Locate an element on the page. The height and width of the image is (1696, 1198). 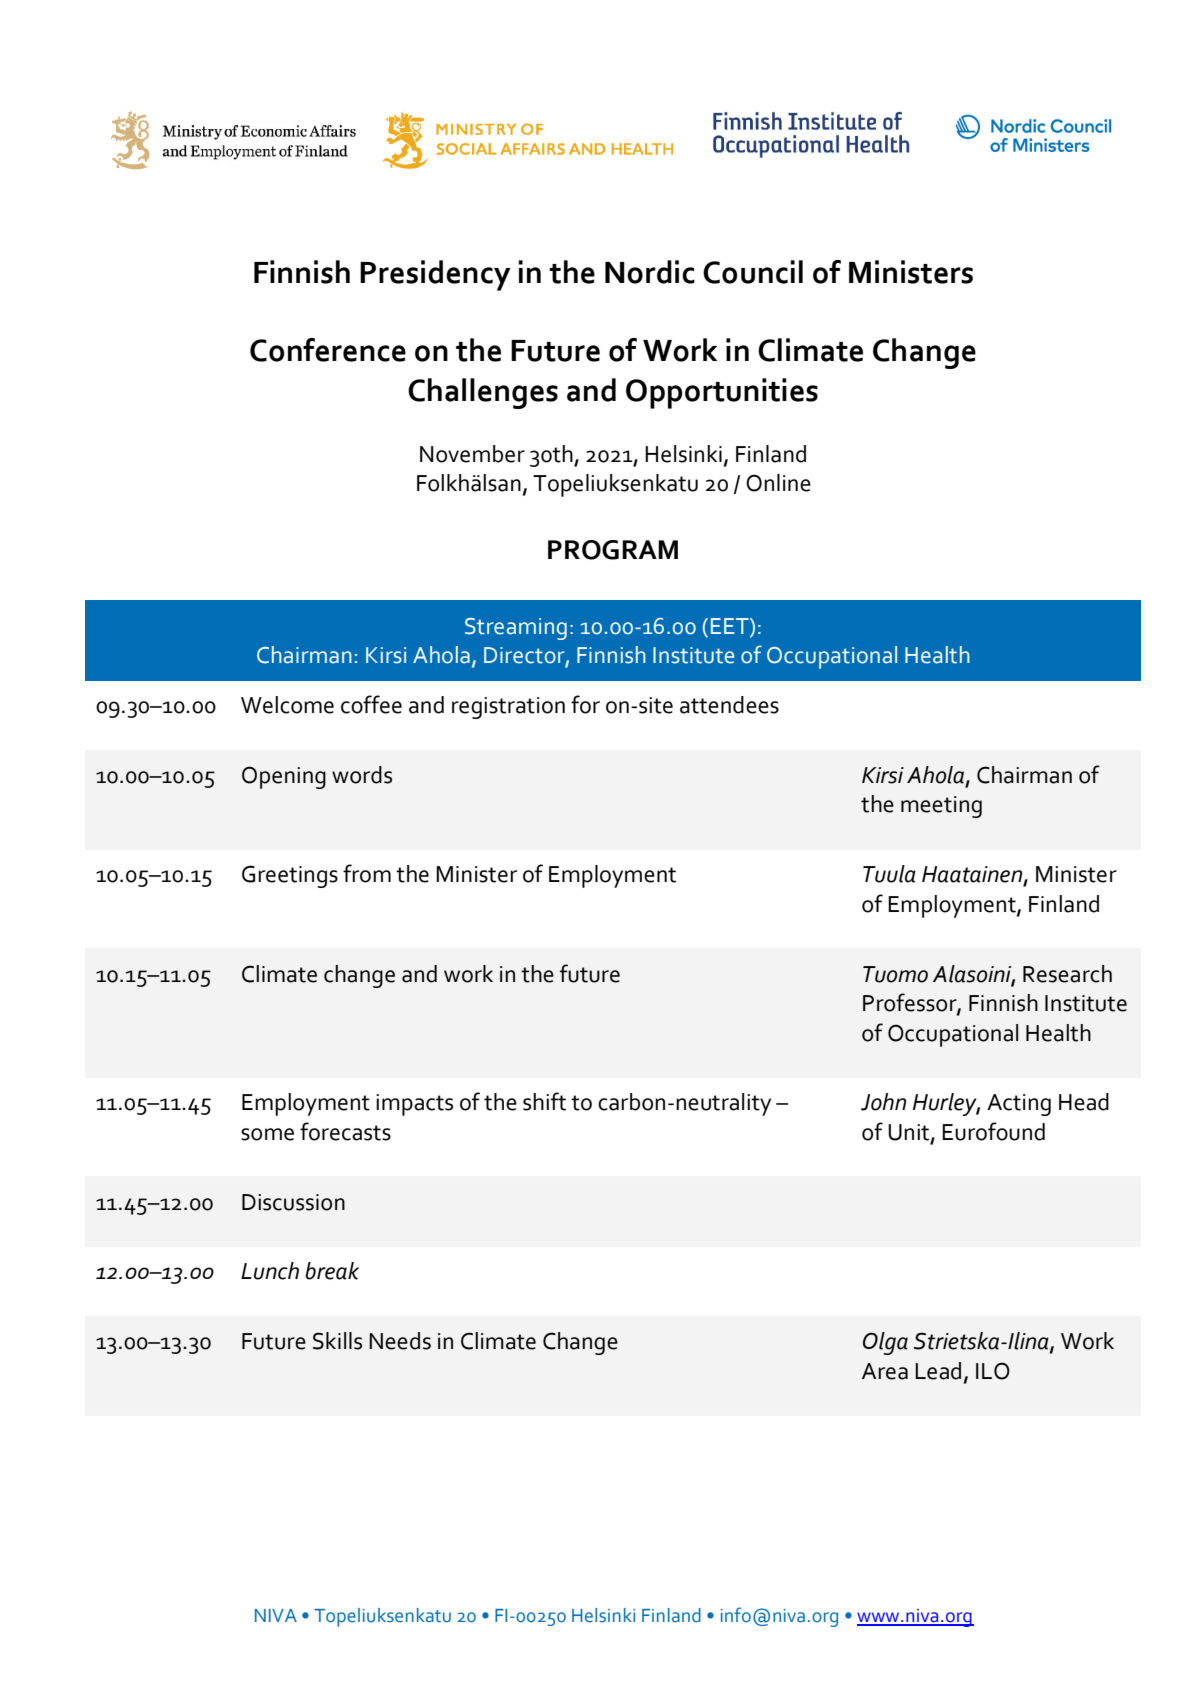
Skills is located at coordinates (337, 1341).
